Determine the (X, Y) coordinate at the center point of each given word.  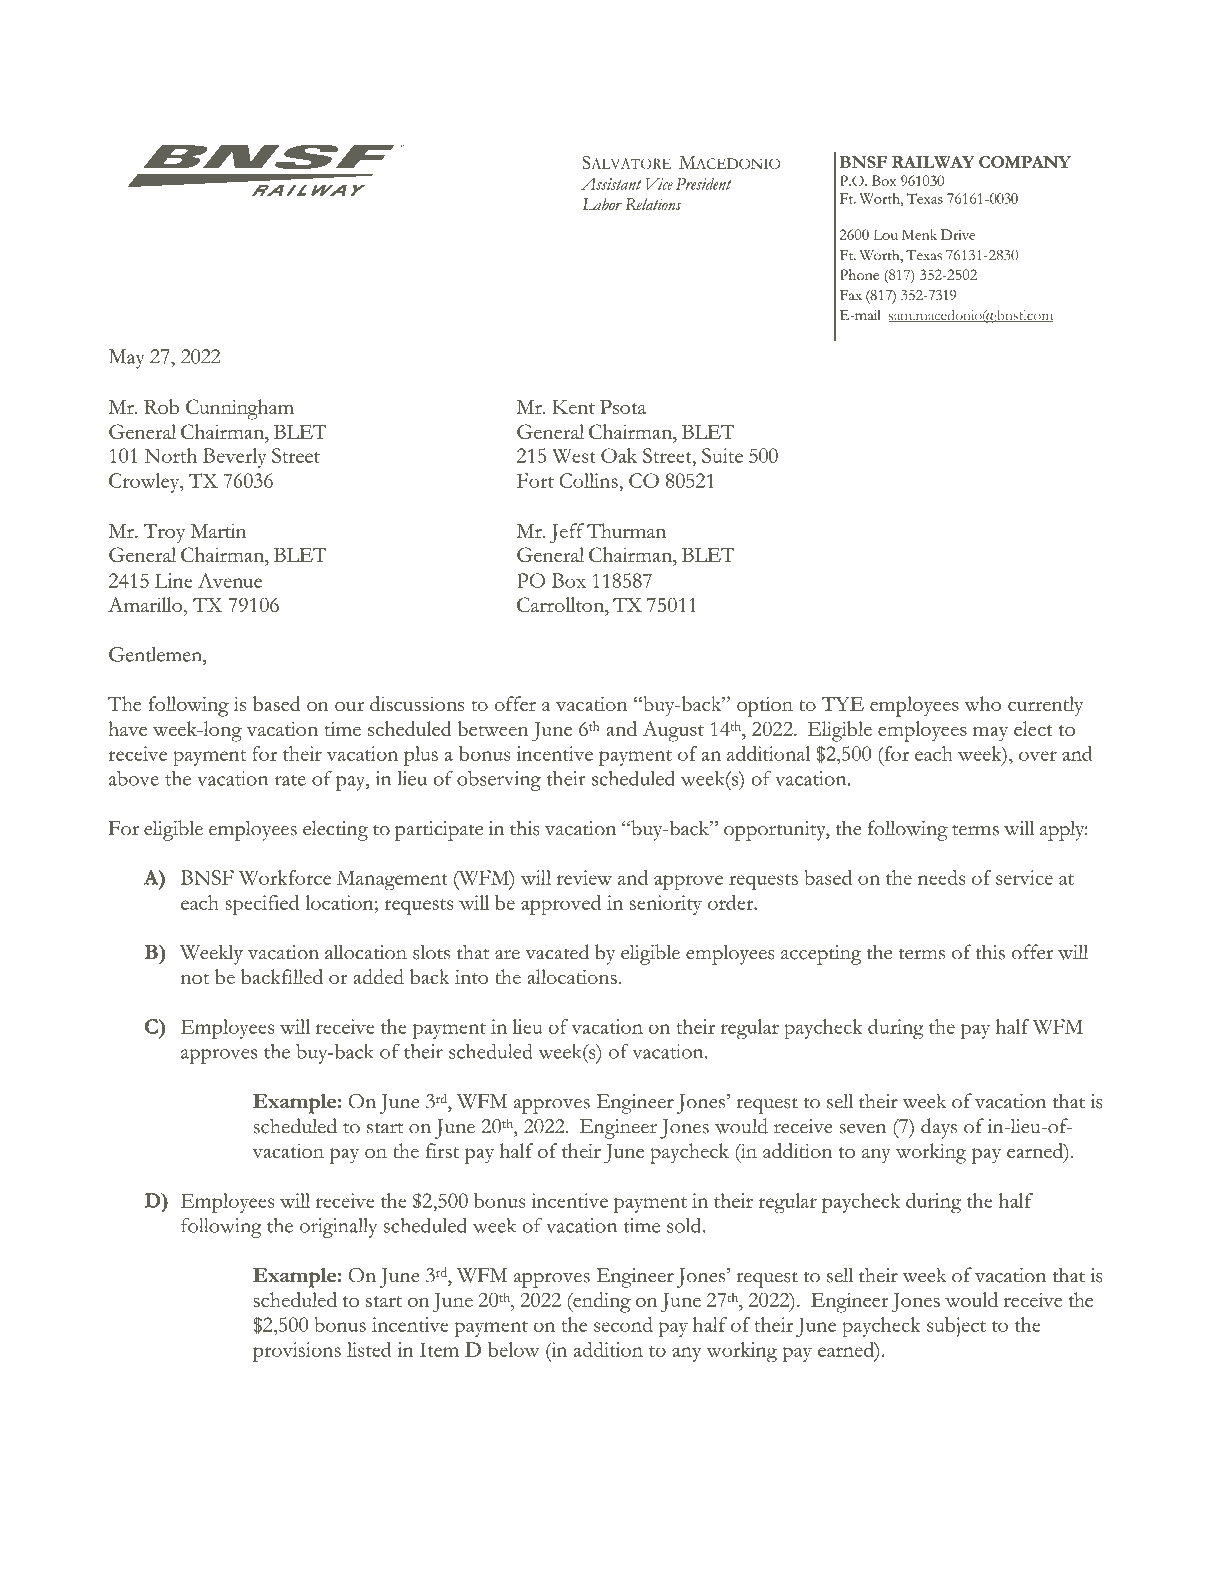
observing (499, 781)
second (623, 1324)
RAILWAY (933, 162)
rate (290, 780)
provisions (297, 1352)
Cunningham (240, 409)
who (982, 703)
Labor (602, 204)
